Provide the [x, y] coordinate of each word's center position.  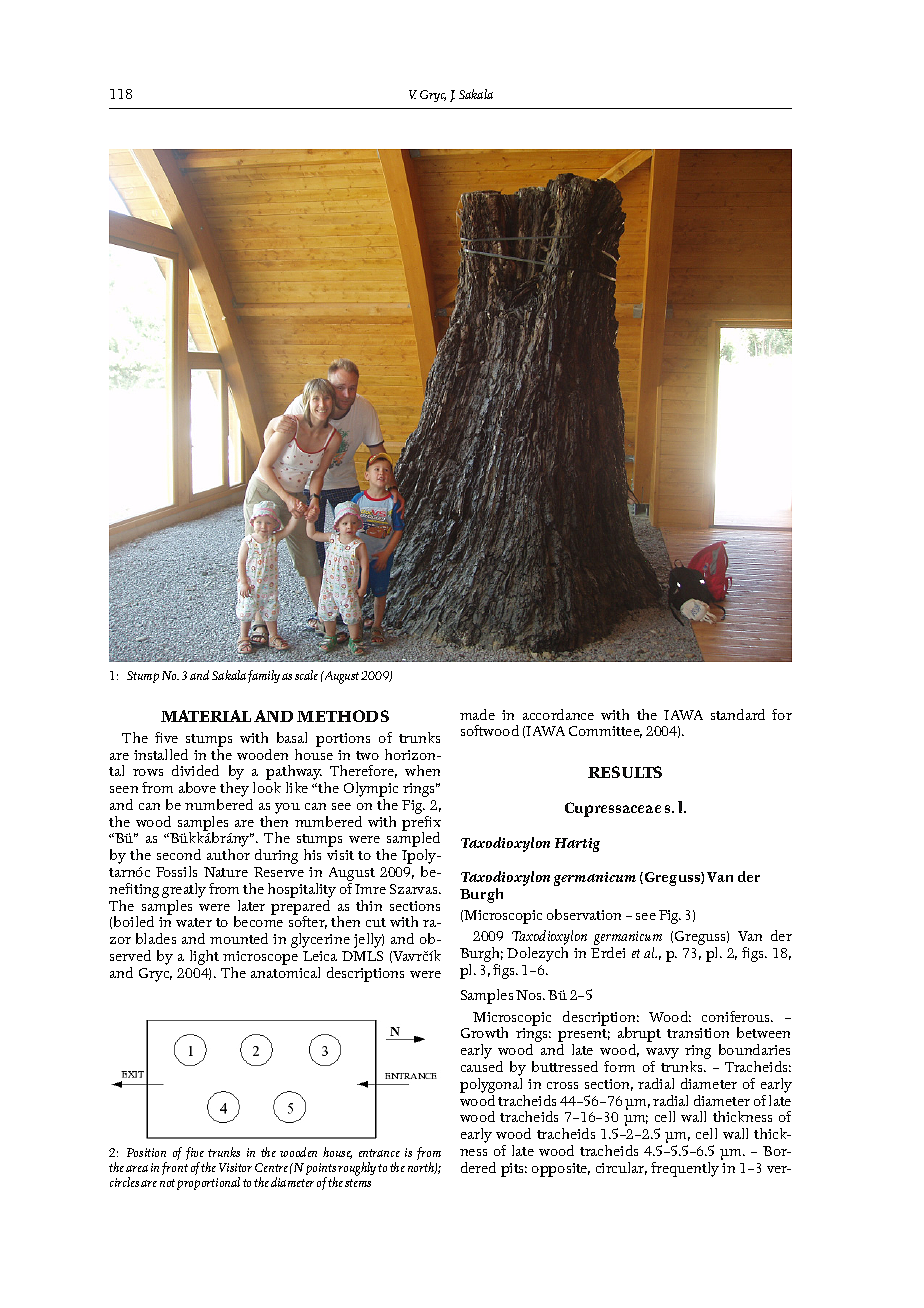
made [477, 714]
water [194, 922]
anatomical [285, 971]
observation [584, 914]
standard [738, 714]
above [197, 787]
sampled [413, 840]
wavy [662, 1055]
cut [376, 922]
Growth [484, 1032]
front [175, 1168]
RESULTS [625, 772]
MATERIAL [206, 716]
